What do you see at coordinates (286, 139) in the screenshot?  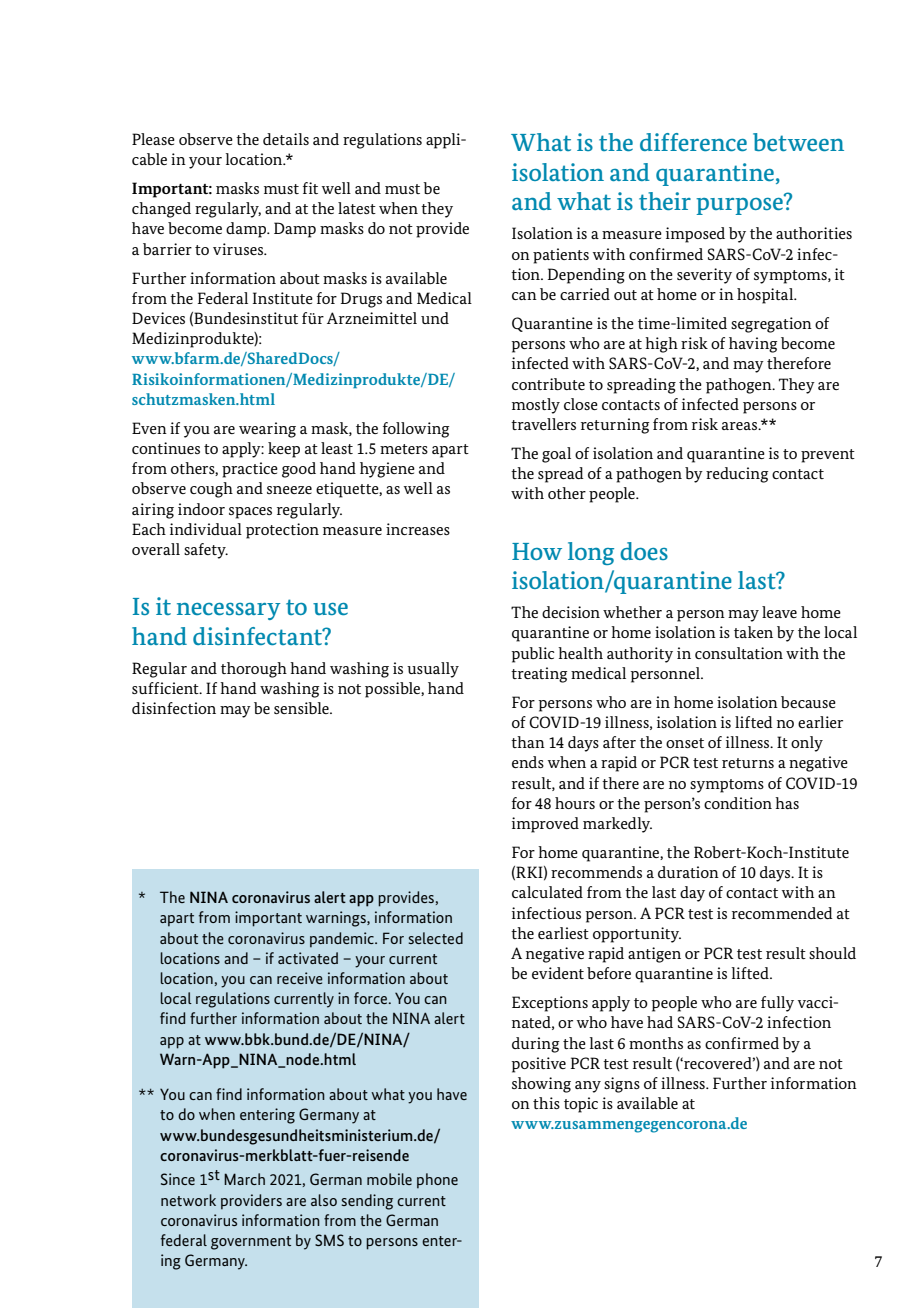 I see `details` at bounding box center [286, 139].
